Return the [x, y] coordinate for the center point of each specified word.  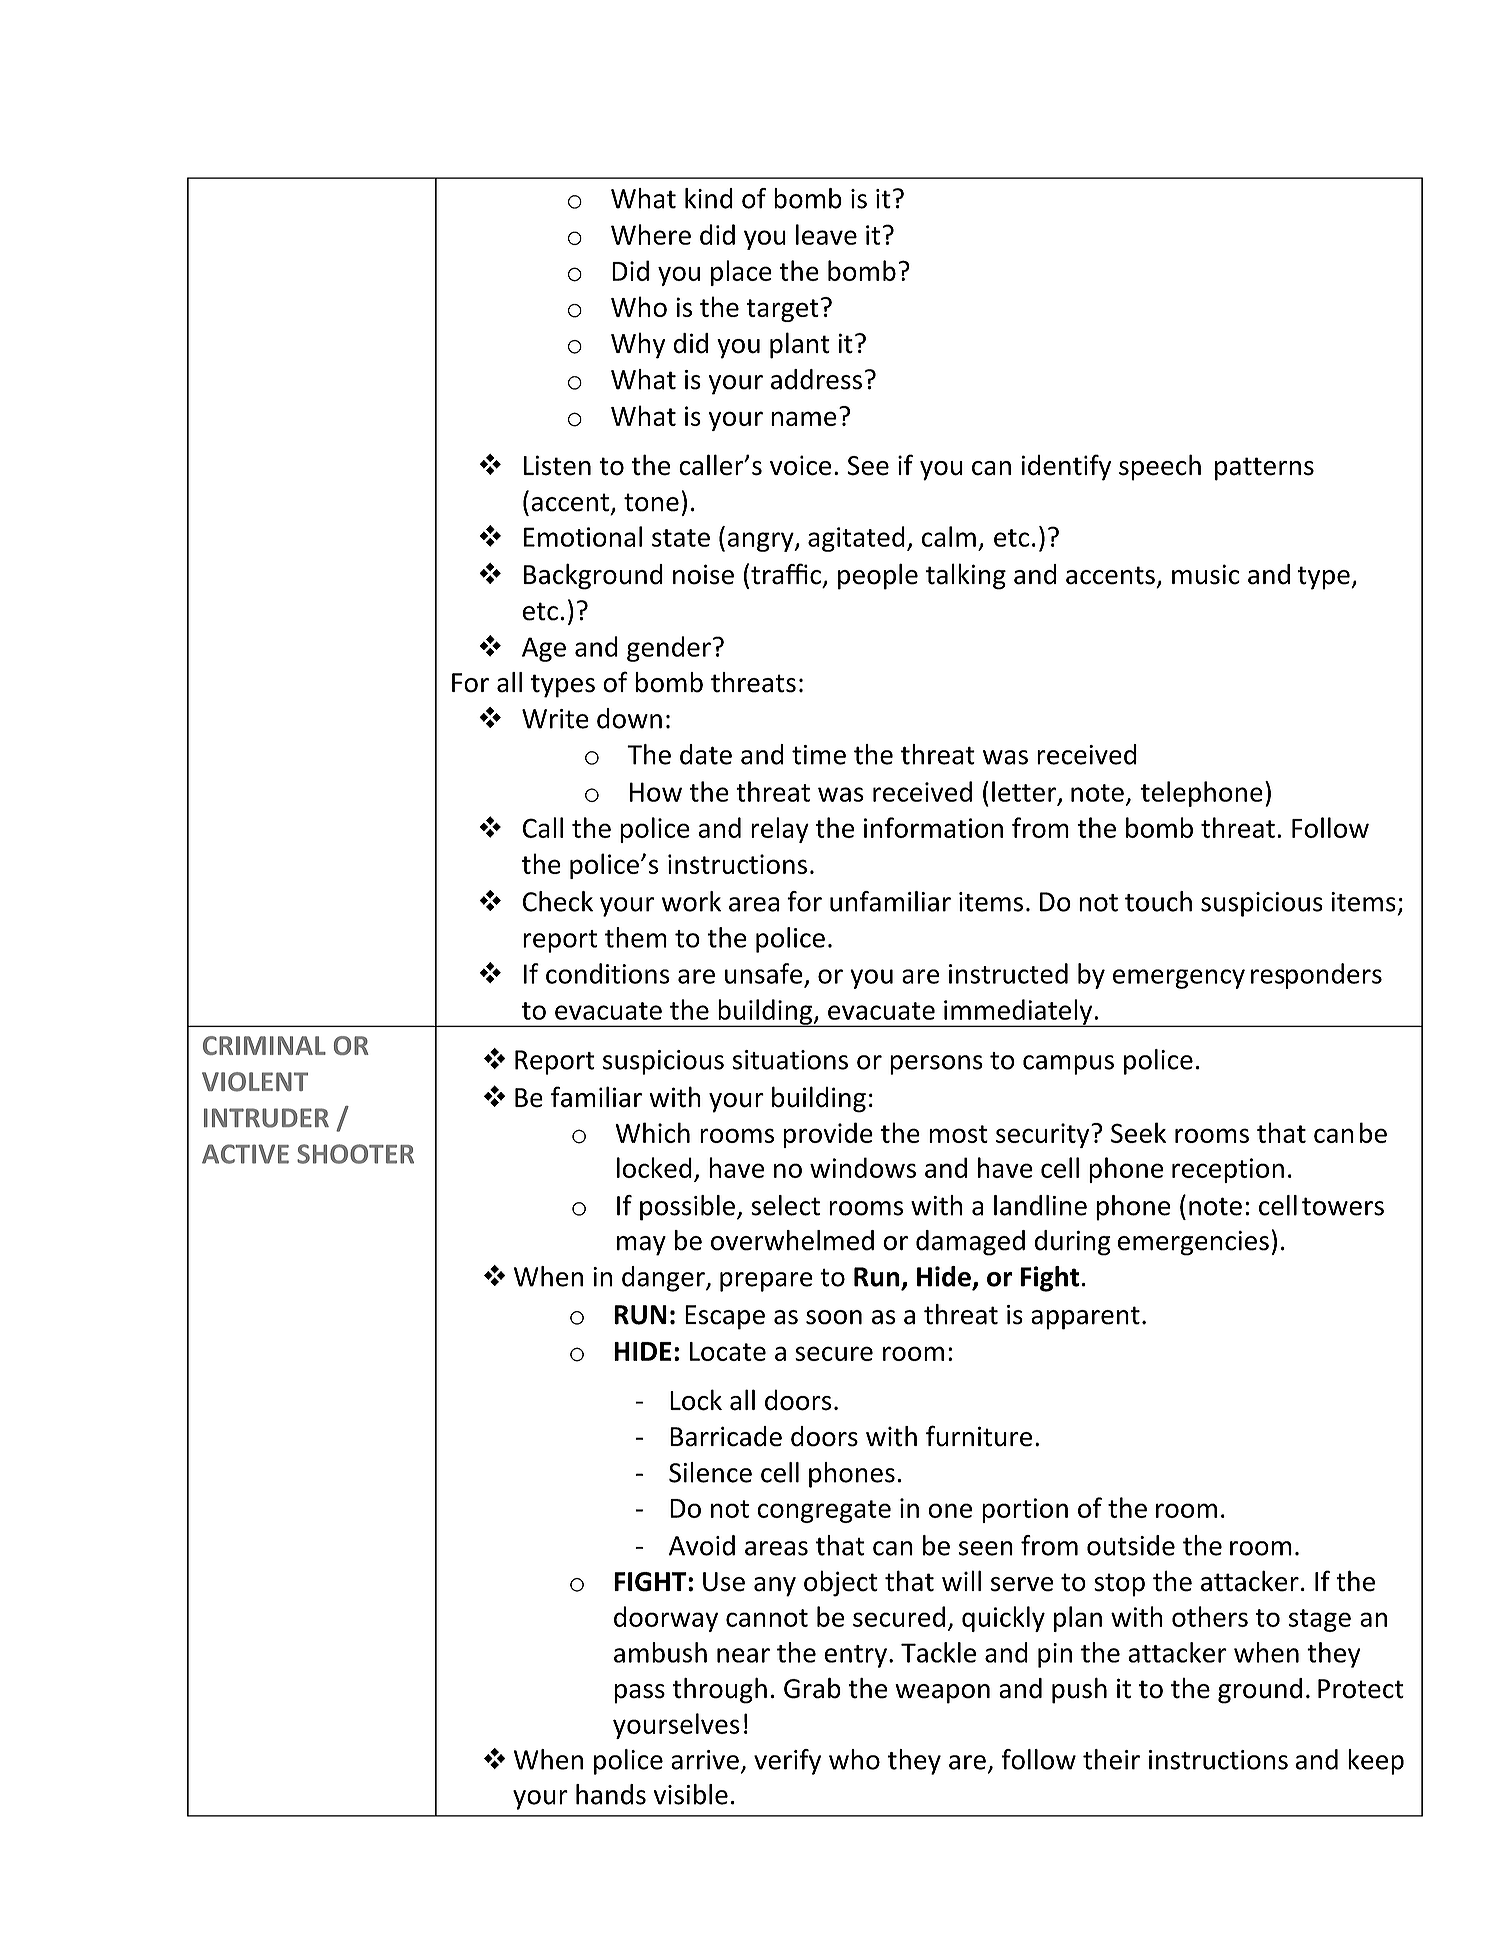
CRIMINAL [264, 1045]
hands [611, 1794]
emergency [1179, 979]
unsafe [764, 973]
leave [826, 234]
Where [651, 234]
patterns [1264, 469]
